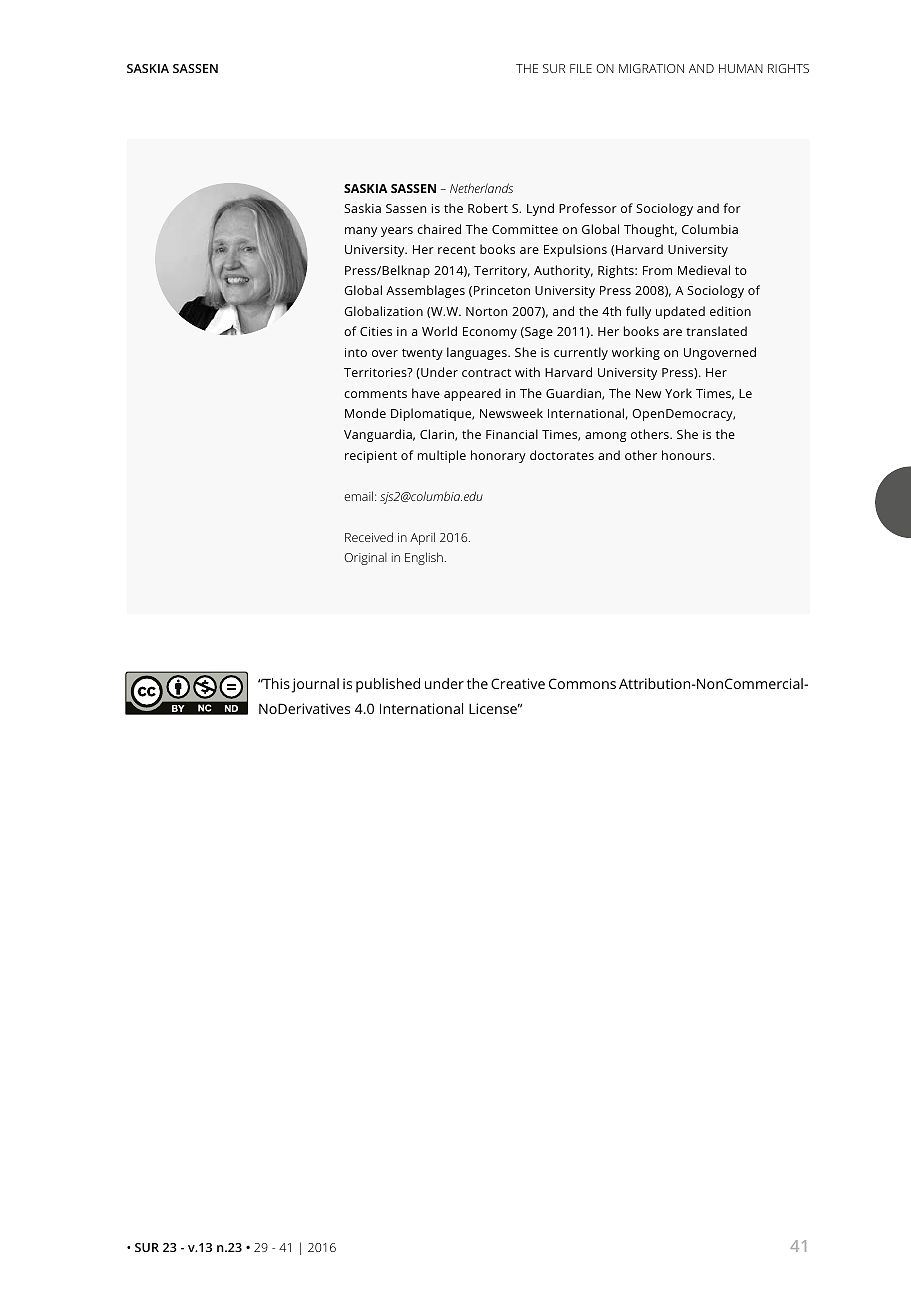 The image size is (911, 1316). Describe the element at coordinates (581, 68) in the image. I see `FILE` at that location.
